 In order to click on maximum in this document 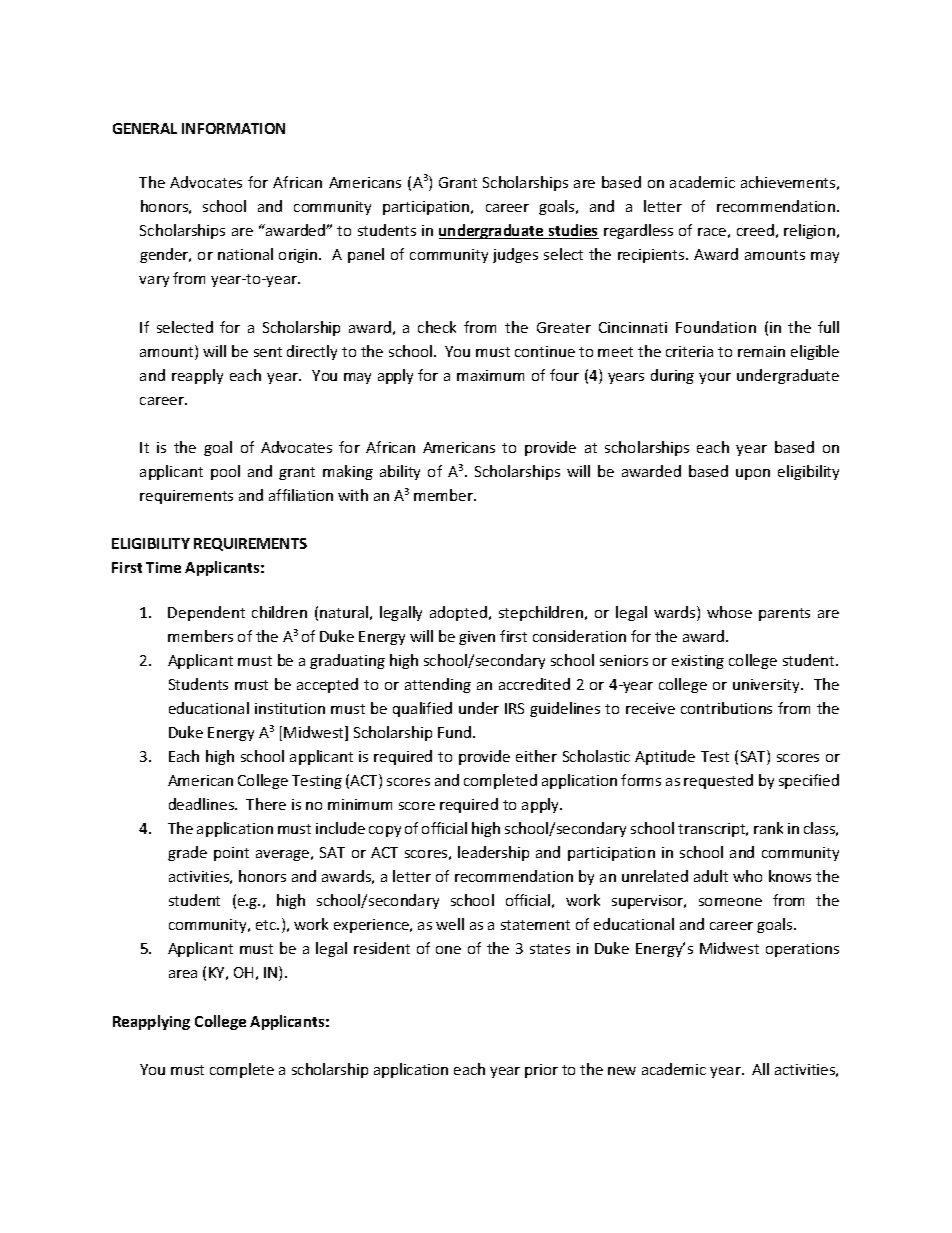, I will do `click(490, 375)`.
